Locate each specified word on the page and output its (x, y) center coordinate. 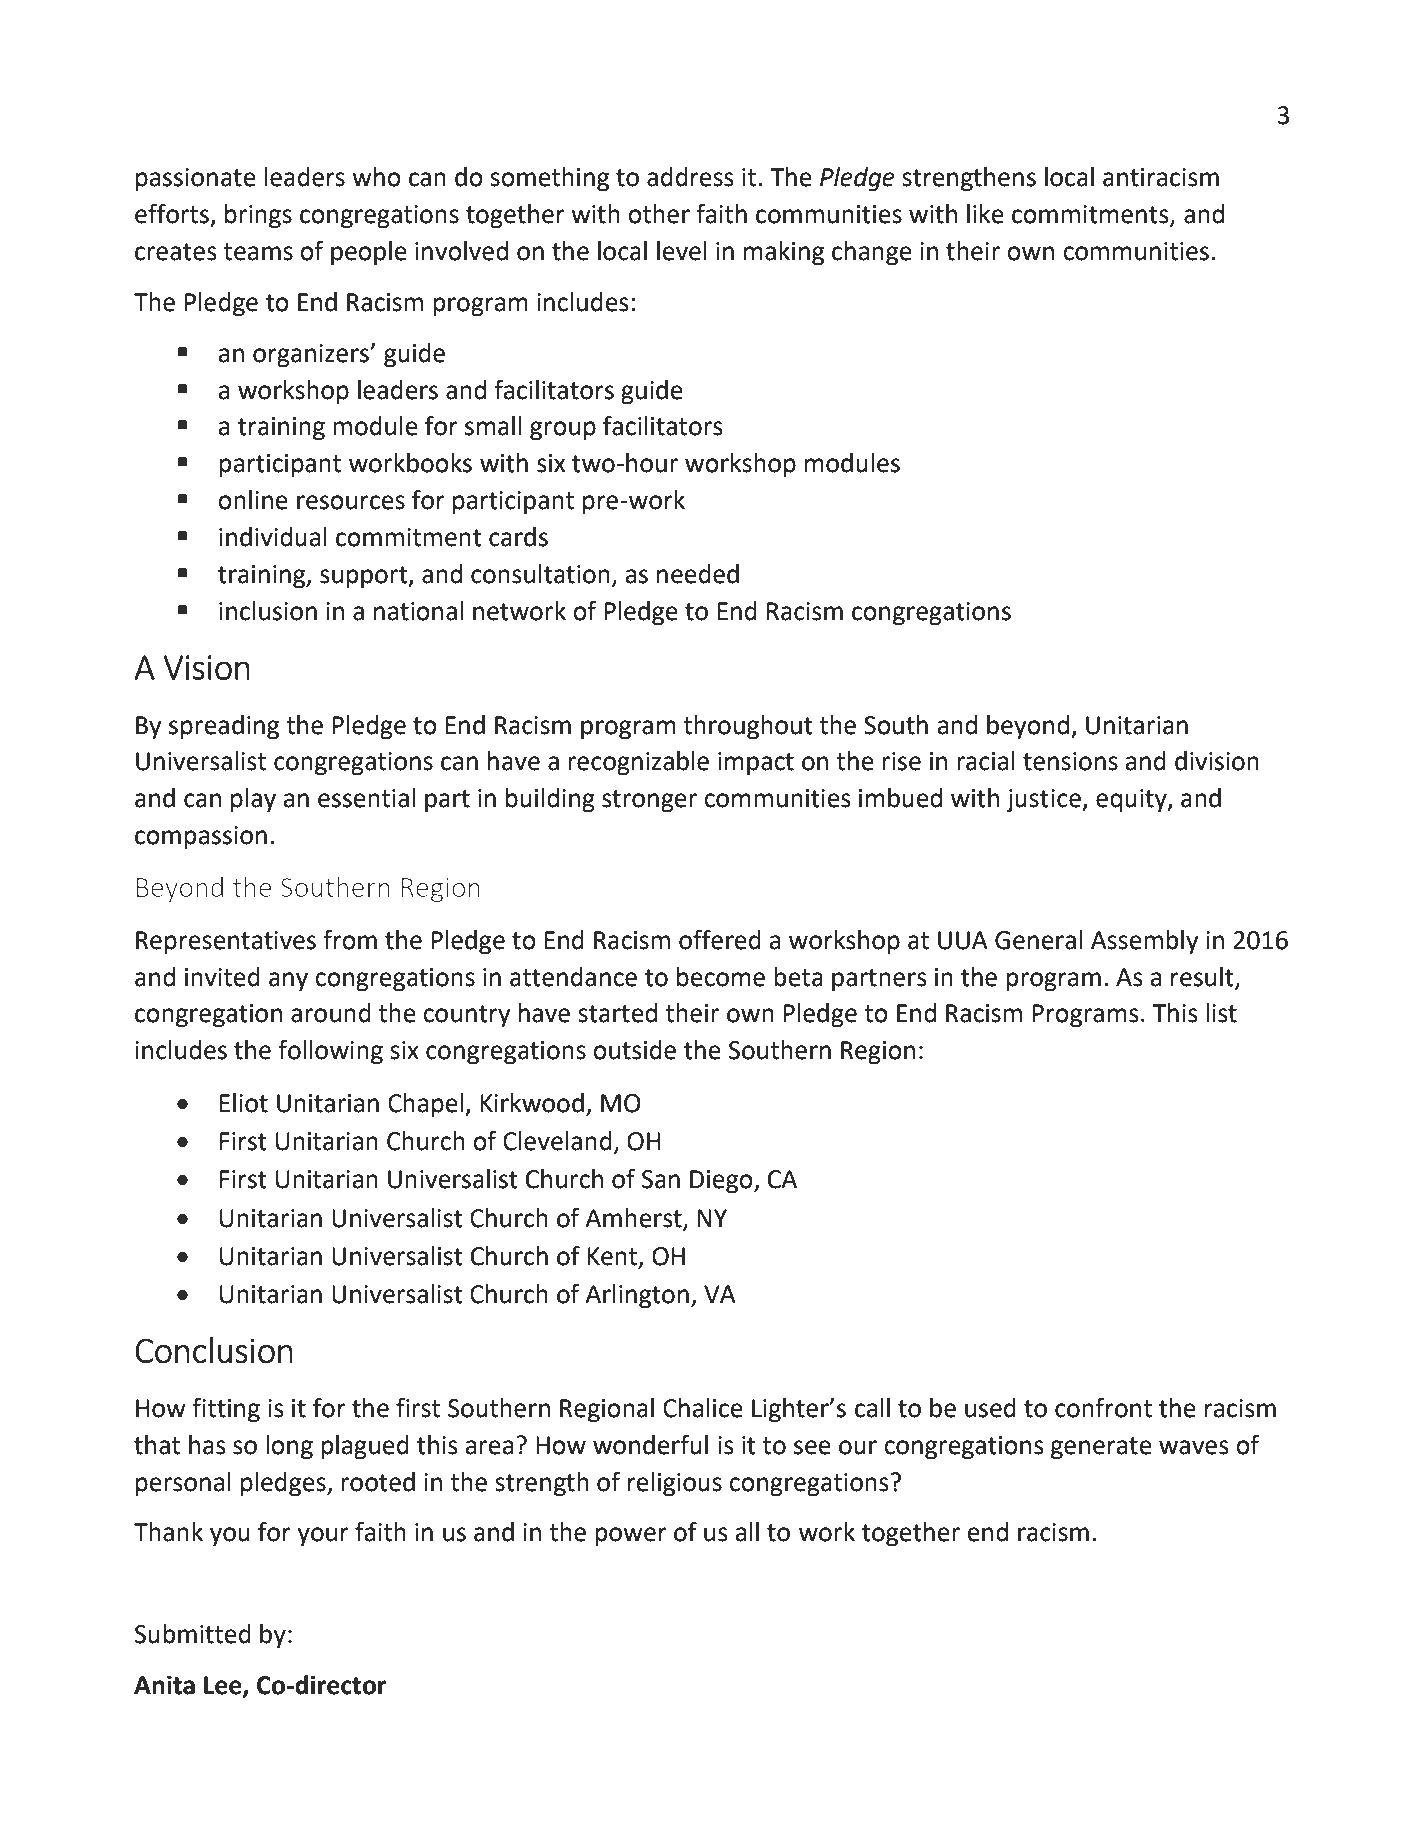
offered (720, 939)
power (631, 1537)
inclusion (268, 611)
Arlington (637, 1296)
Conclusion (214, 1350)
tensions (1070, 761)
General (1038, 940)
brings (258, 216)
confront (1103, 1407)
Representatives (226, 943)
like (985, 214)
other (659, 214)
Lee (224, 1686)
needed (698, 574)
